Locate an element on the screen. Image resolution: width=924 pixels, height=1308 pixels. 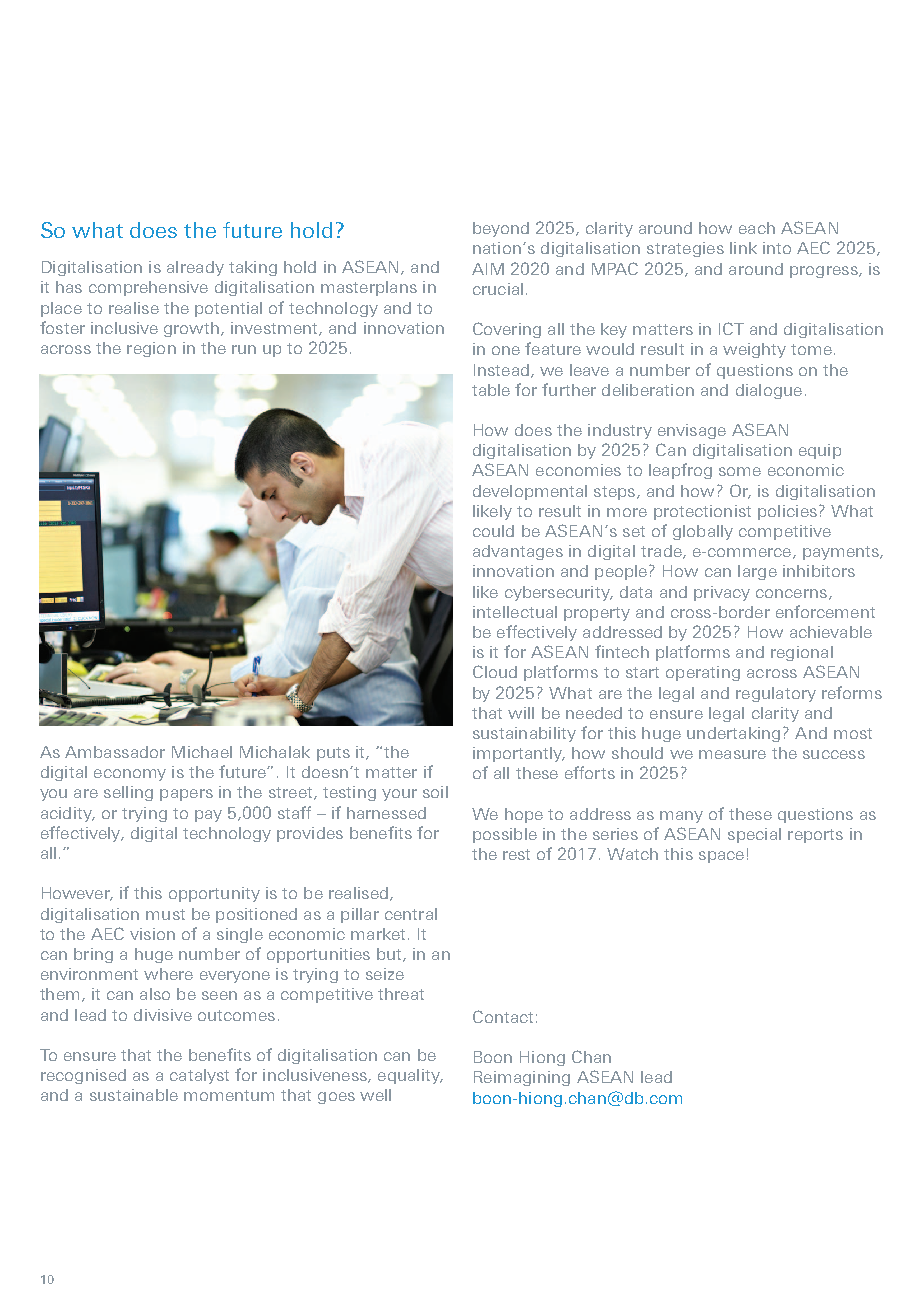
could is located at coordinates (493, 531).
